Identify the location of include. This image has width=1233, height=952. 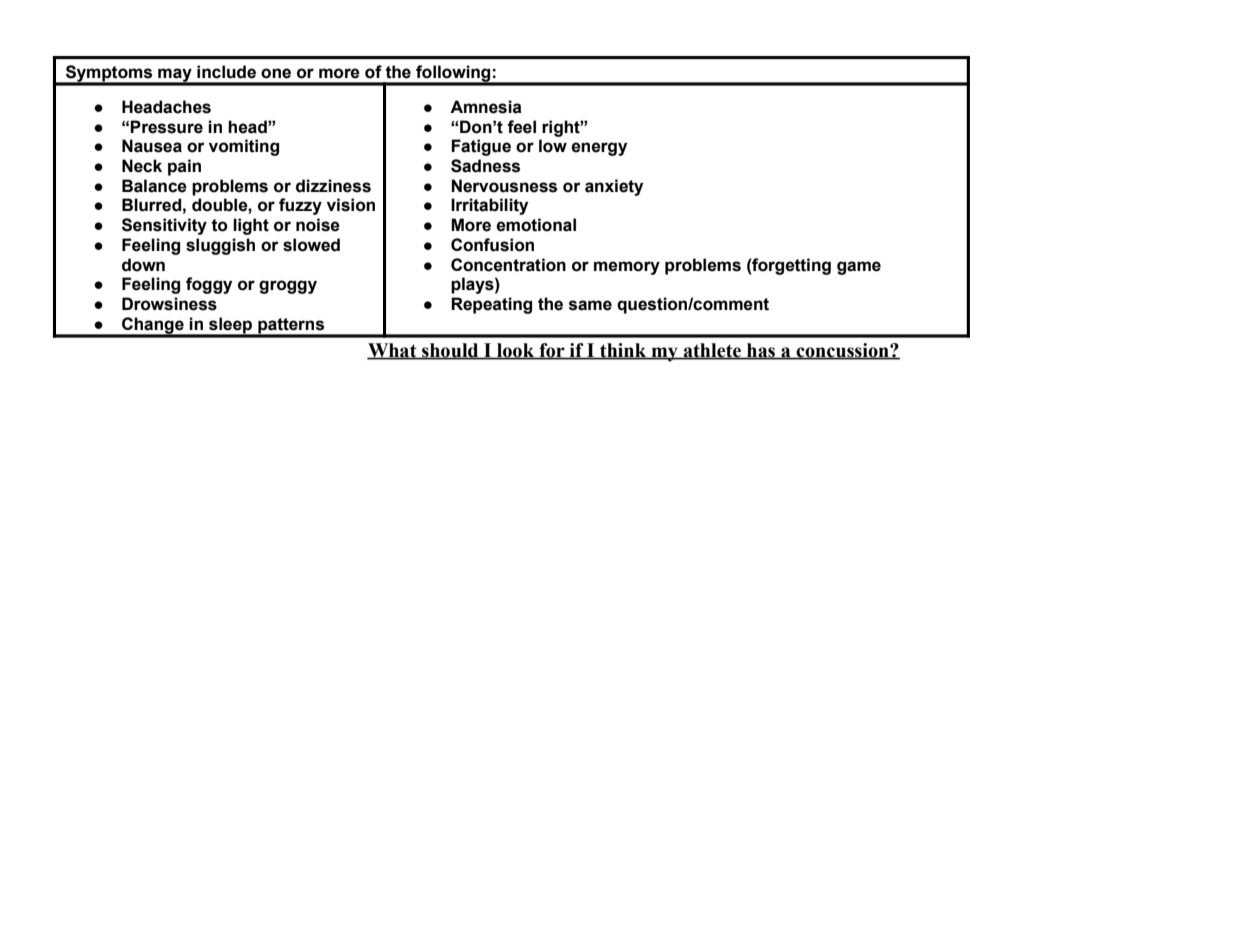
(226, 72).
